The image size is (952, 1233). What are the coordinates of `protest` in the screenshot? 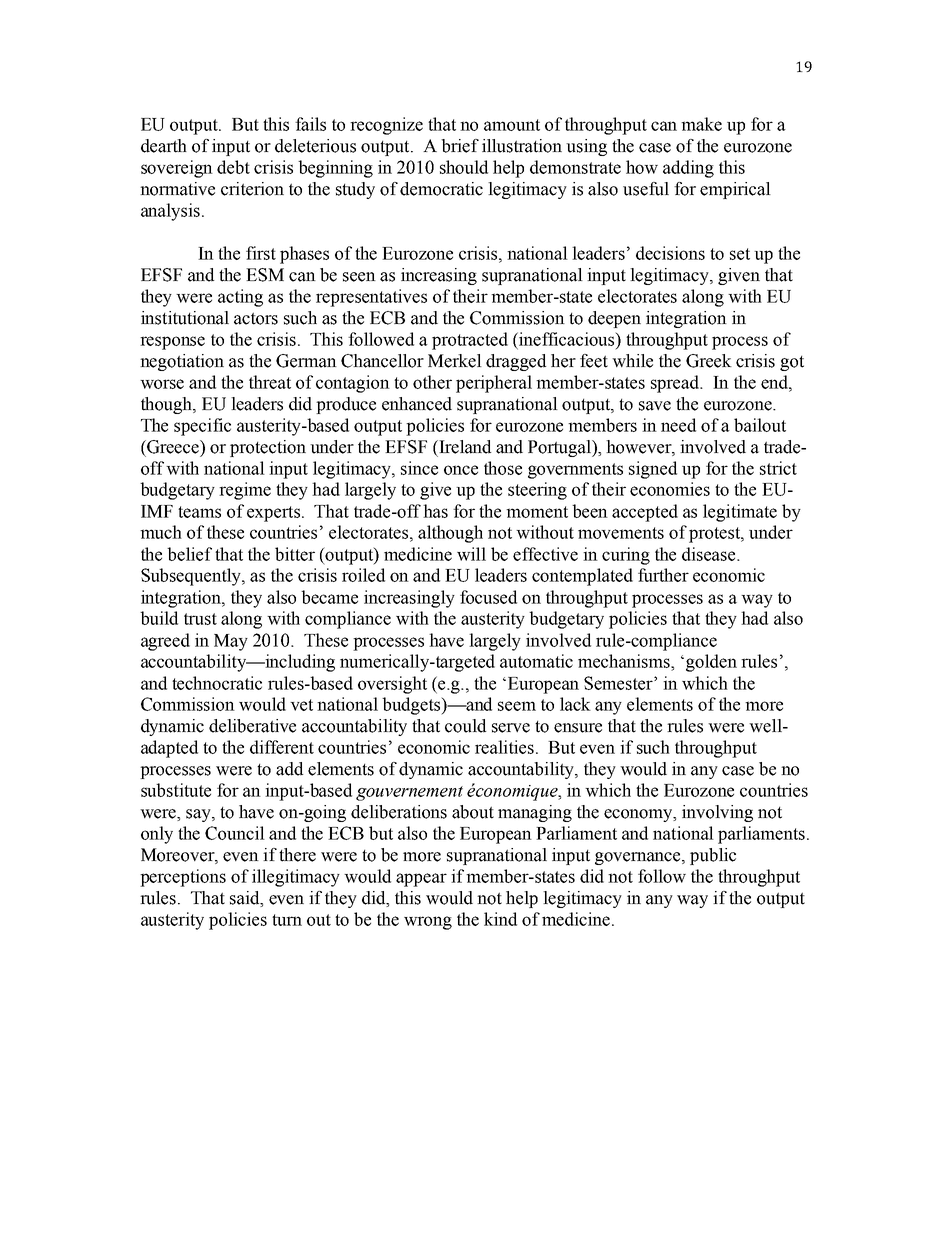 It's located at (716, 535).
